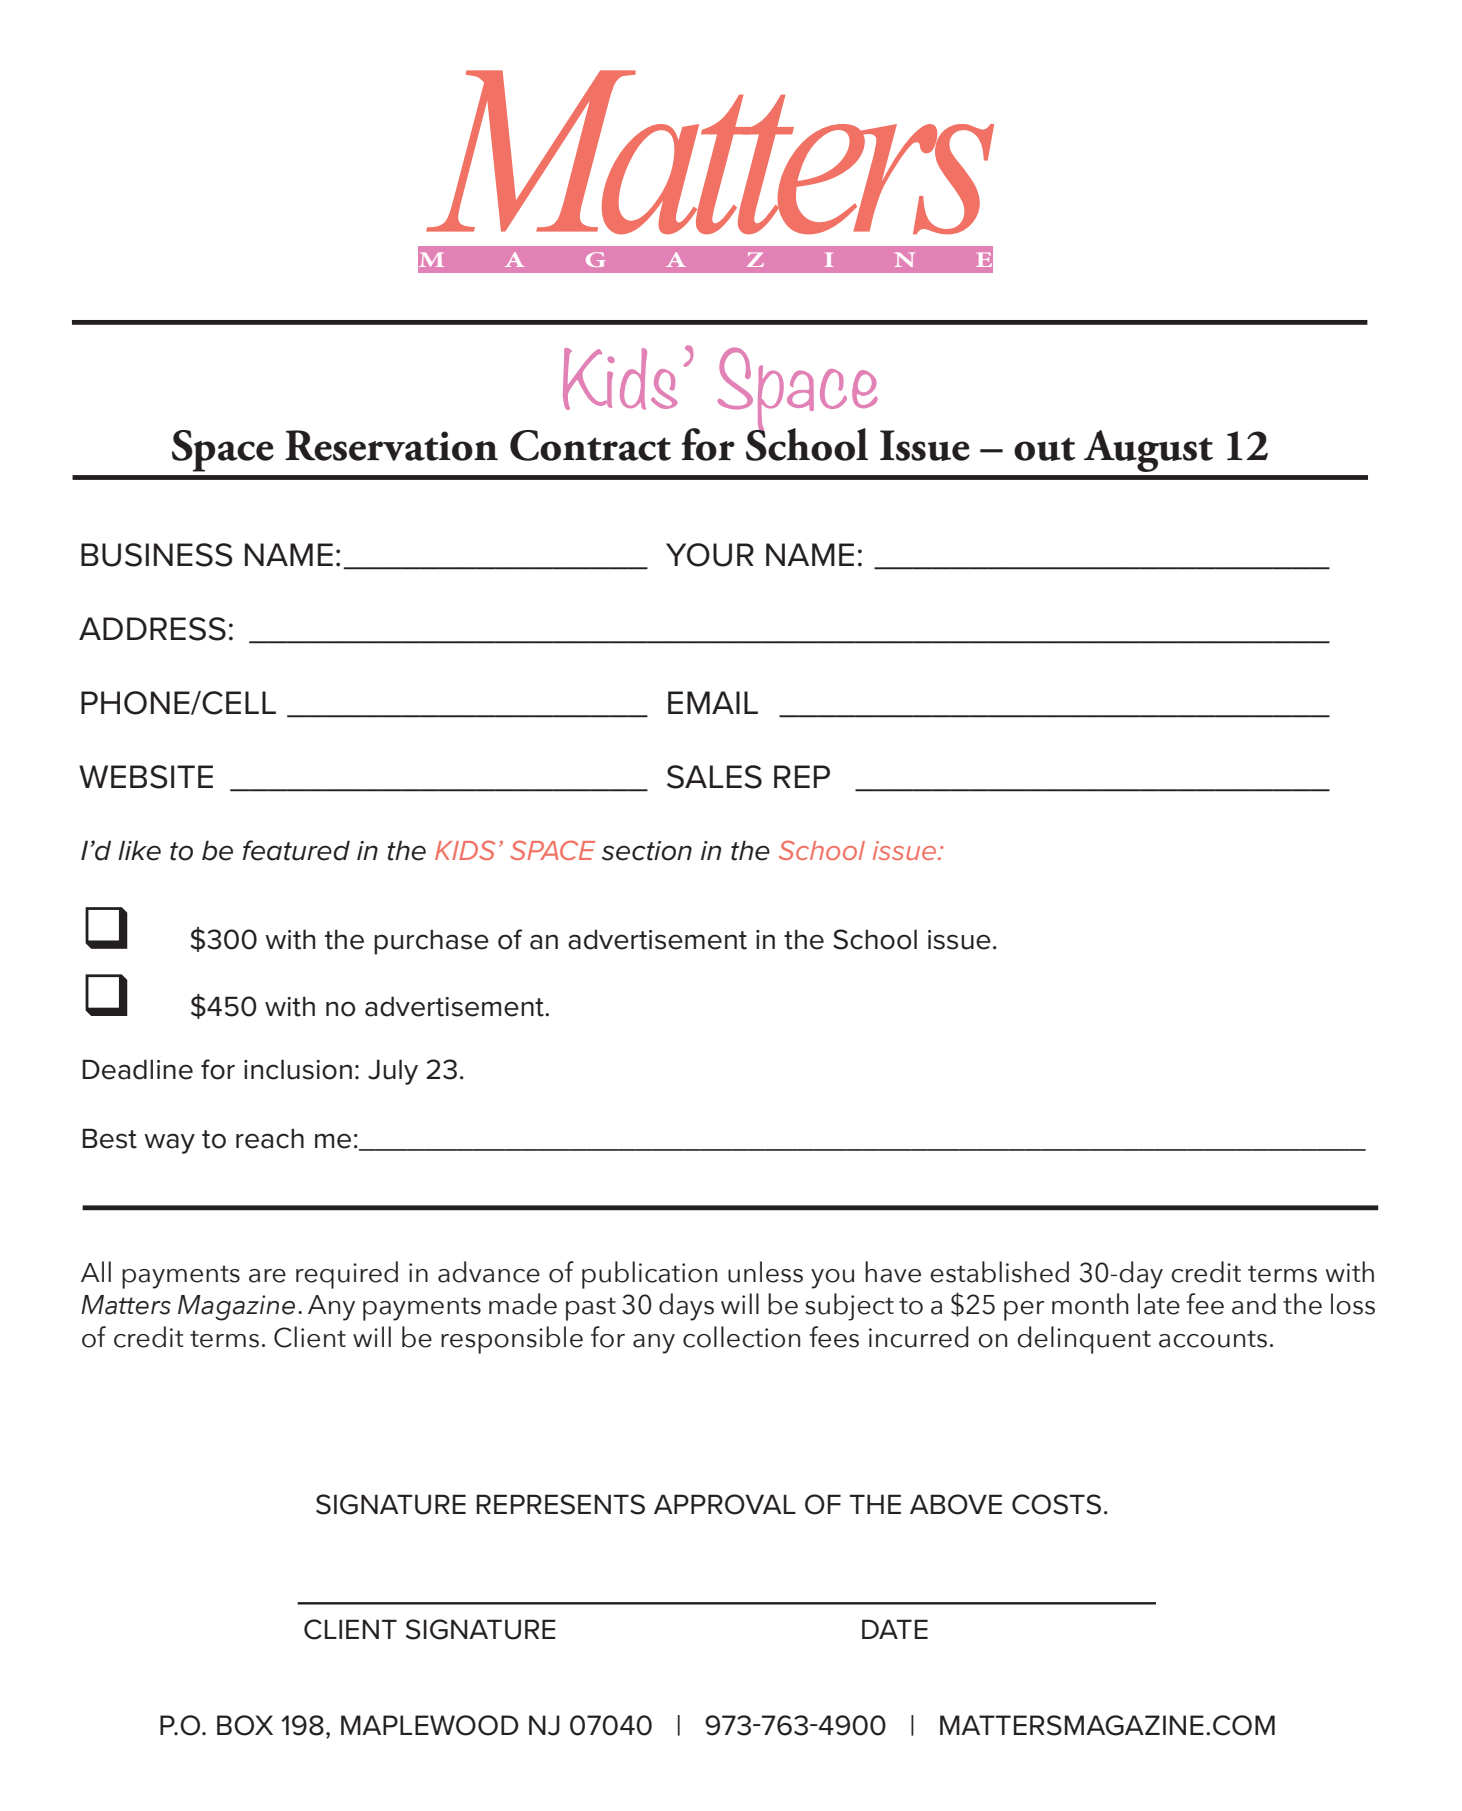 Image resolution: width=1462 pixels, height=1811 pixels. What do you see at coordinates (714, 777) in the page?
I see `SALES` at bounding box center [714, 777].
